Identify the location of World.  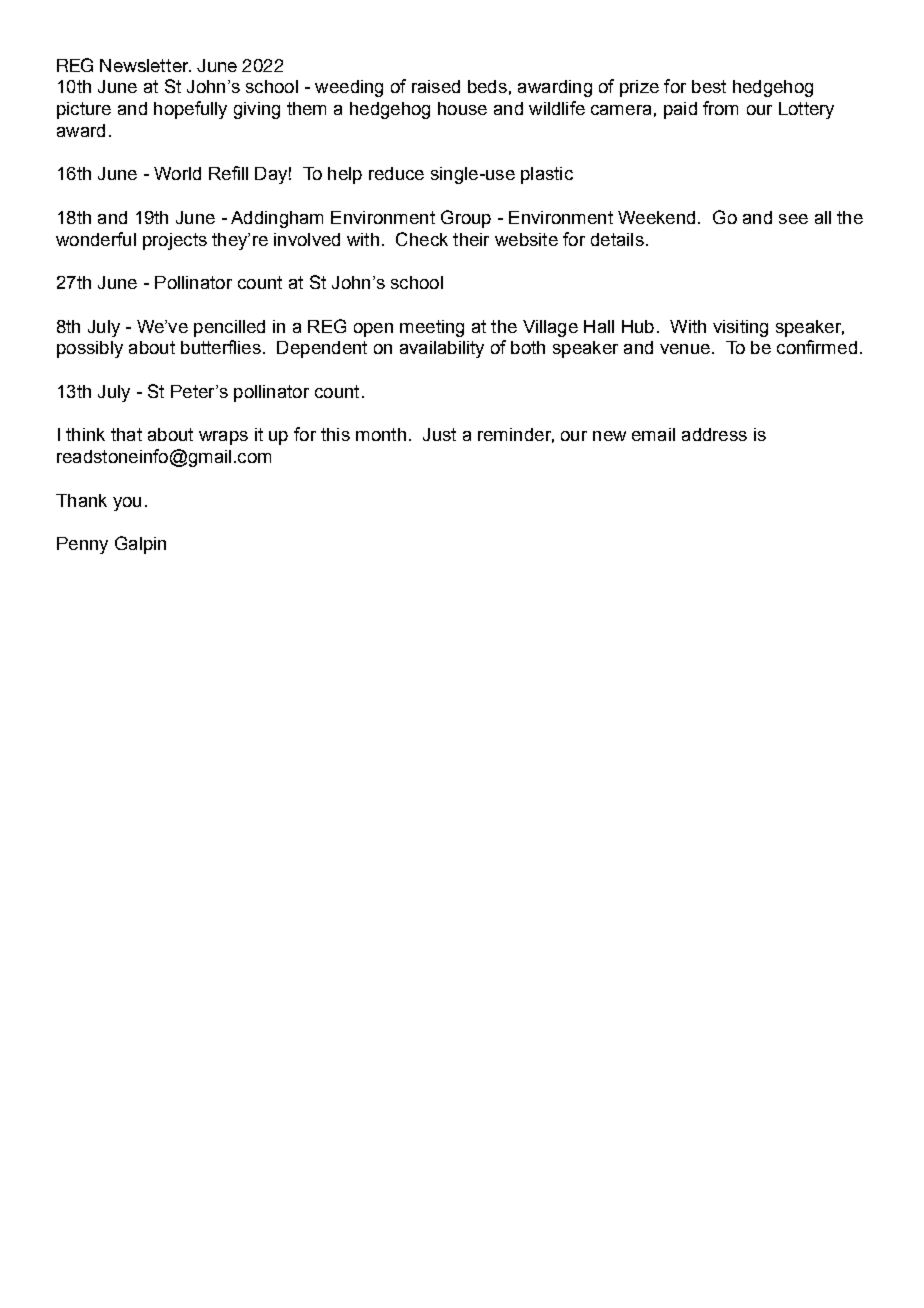
(177, 173).
